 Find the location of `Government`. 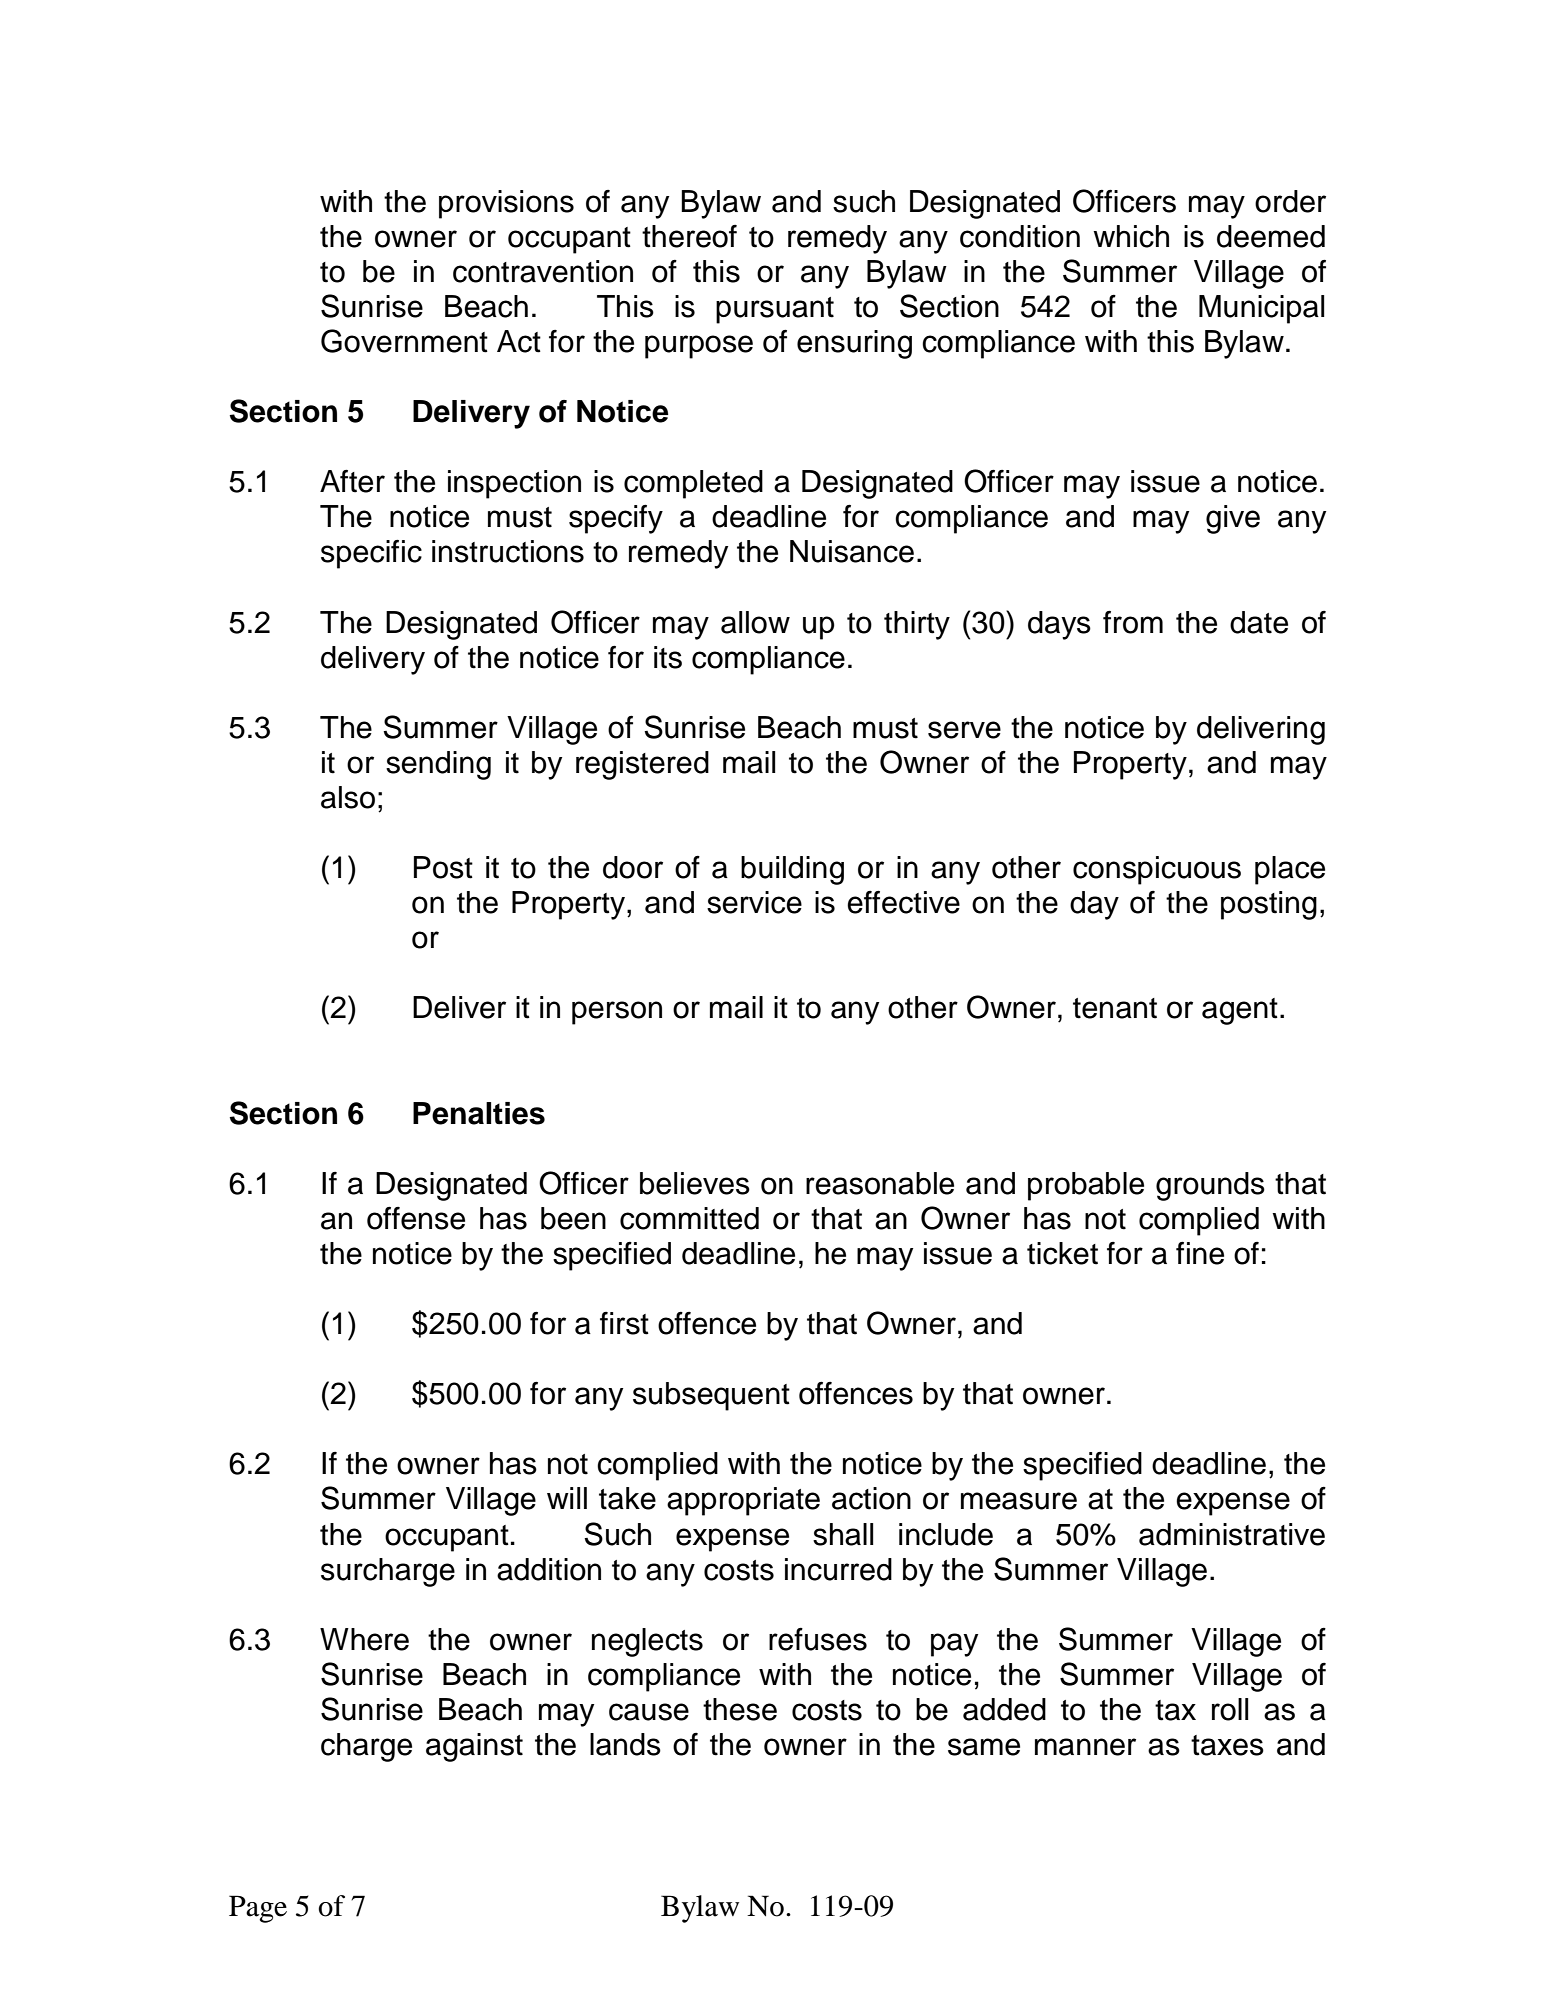

Government is located at coordinates (404, 341).
